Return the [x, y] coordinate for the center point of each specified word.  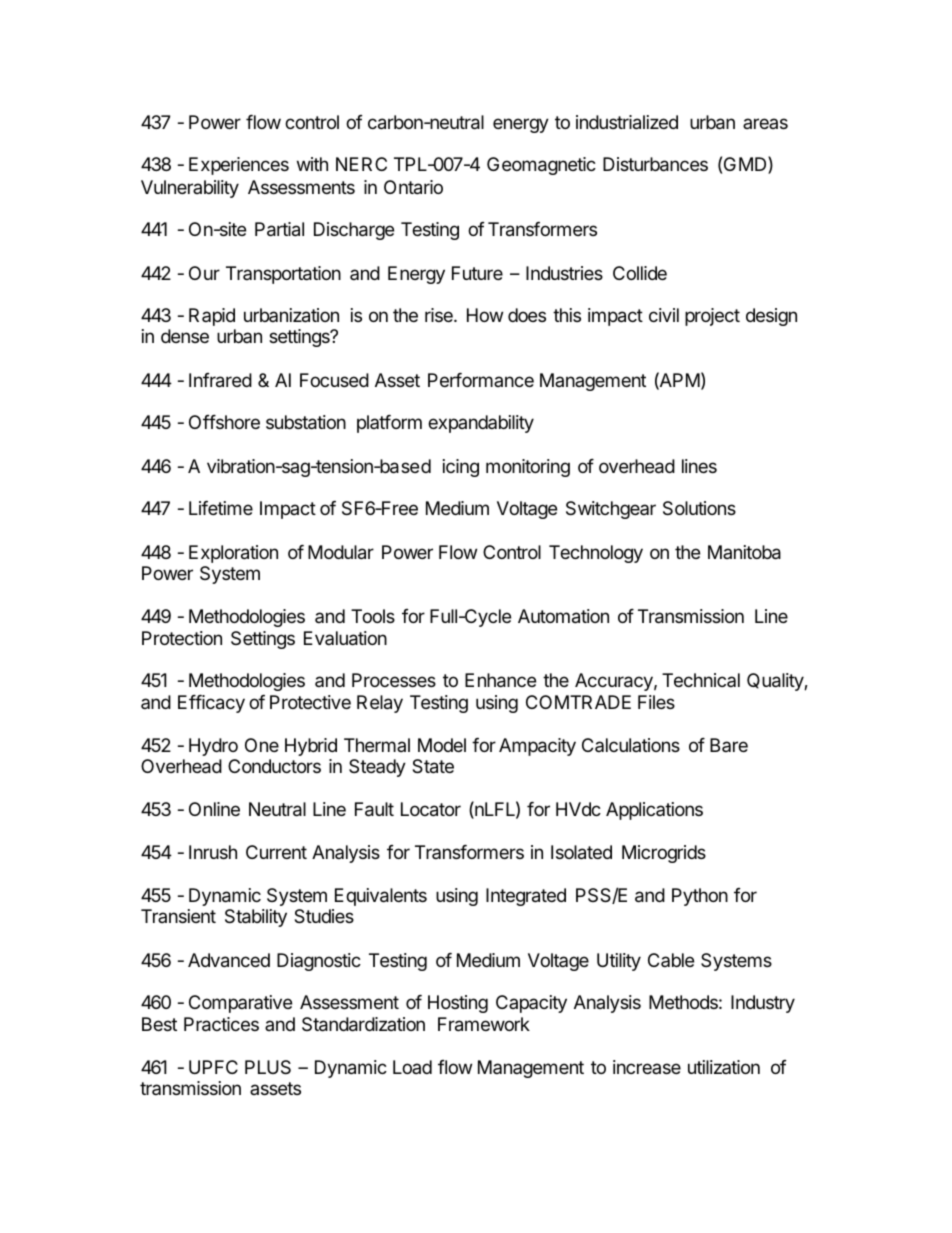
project [712, 317]
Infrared [220, 380]
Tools [373, 616]
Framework [484, 1024]
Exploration [233, 554]
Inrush [213, 852]
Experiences [239, 166]
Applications [654, 811]
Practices [221, 1024]
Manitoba [744, 552]
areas [765, 123]
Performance [481, 380]
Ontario [413, 187]
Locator [431, 809]
